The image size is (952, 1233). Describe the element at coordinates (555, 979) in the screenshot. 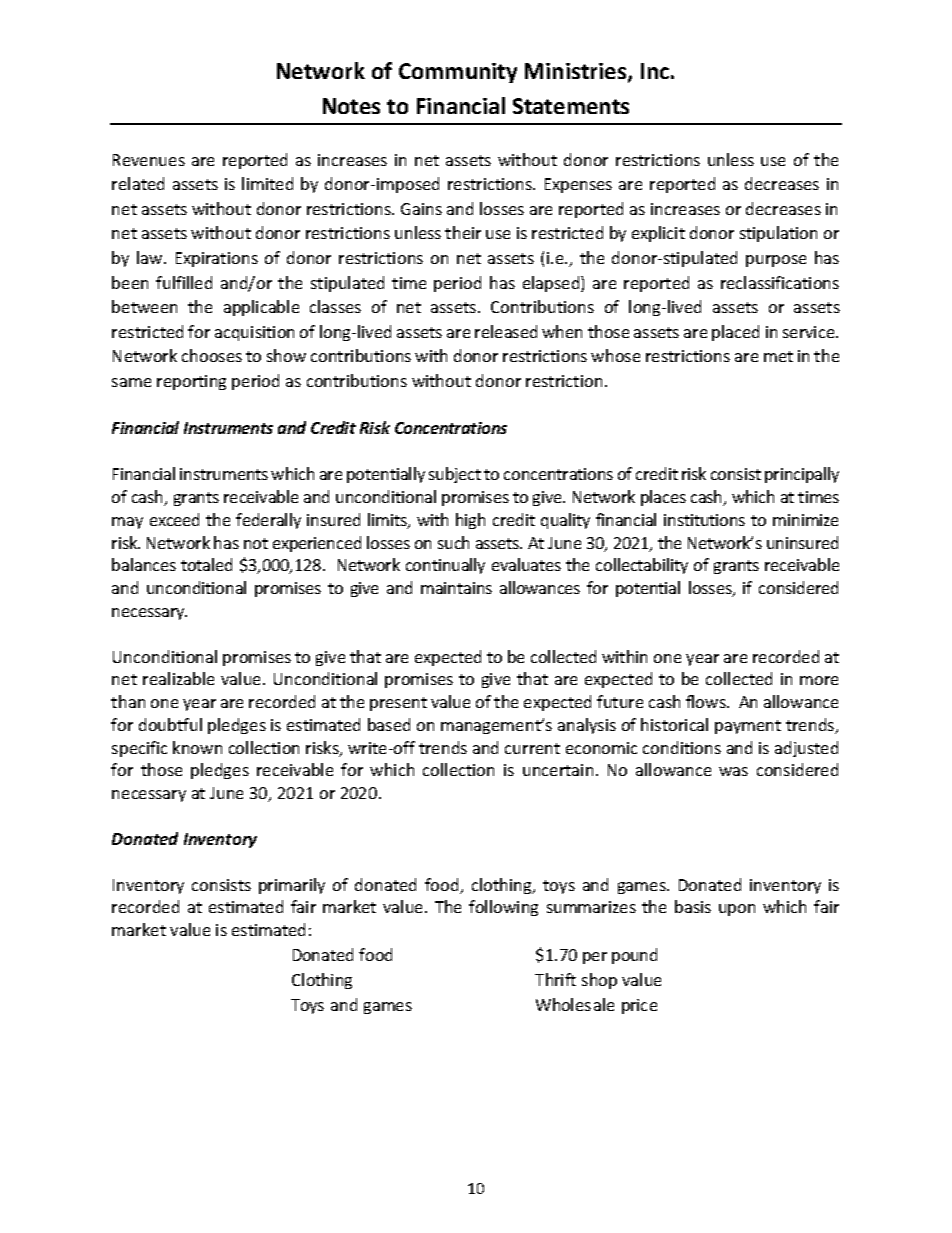

I see `Thrift` at that location.
